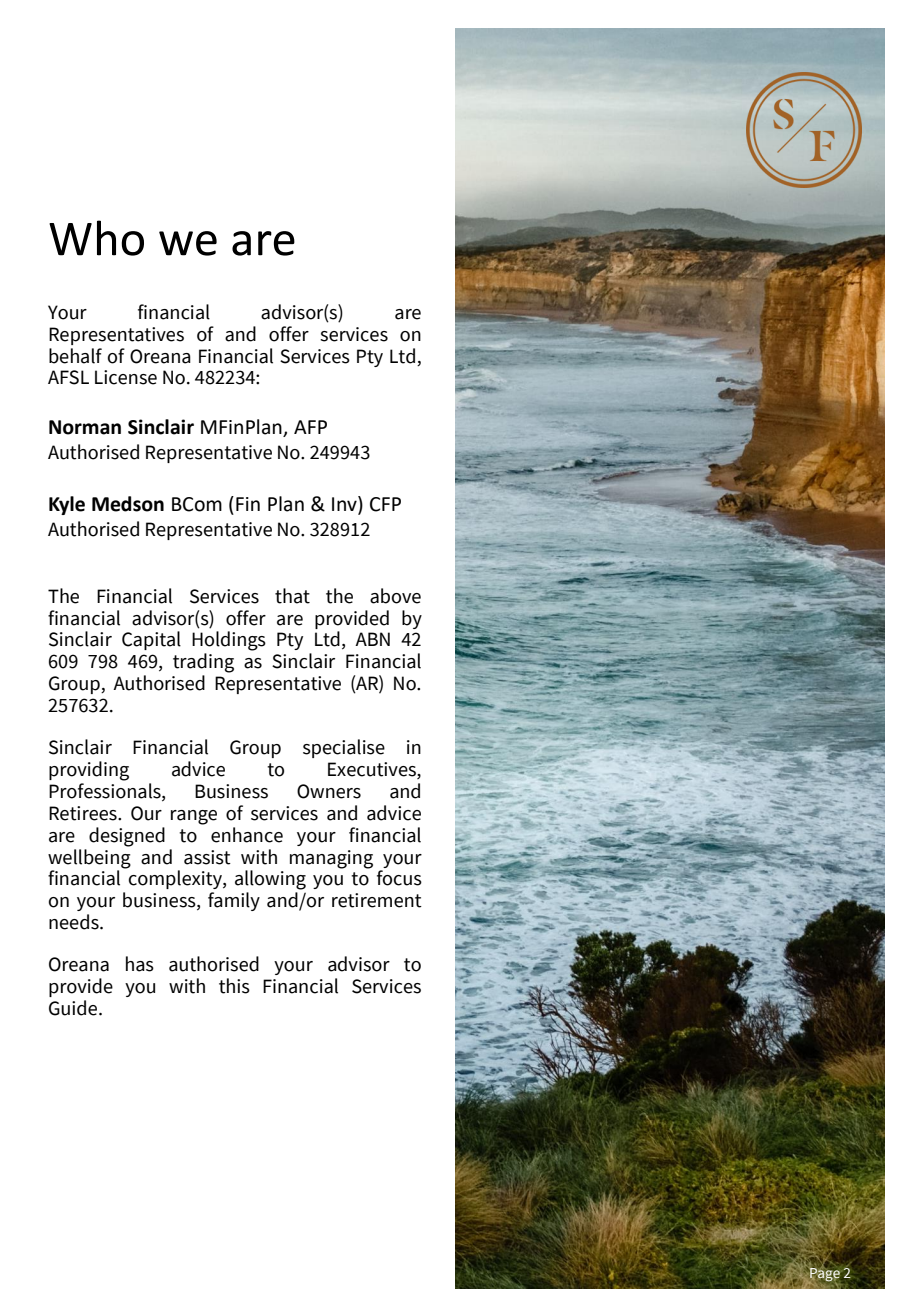 This screenshot has width=911, height=1316. What do you see at coordinates (89, 771) in the screenshot?
I see `providing` at bounding box center [89, 771].
